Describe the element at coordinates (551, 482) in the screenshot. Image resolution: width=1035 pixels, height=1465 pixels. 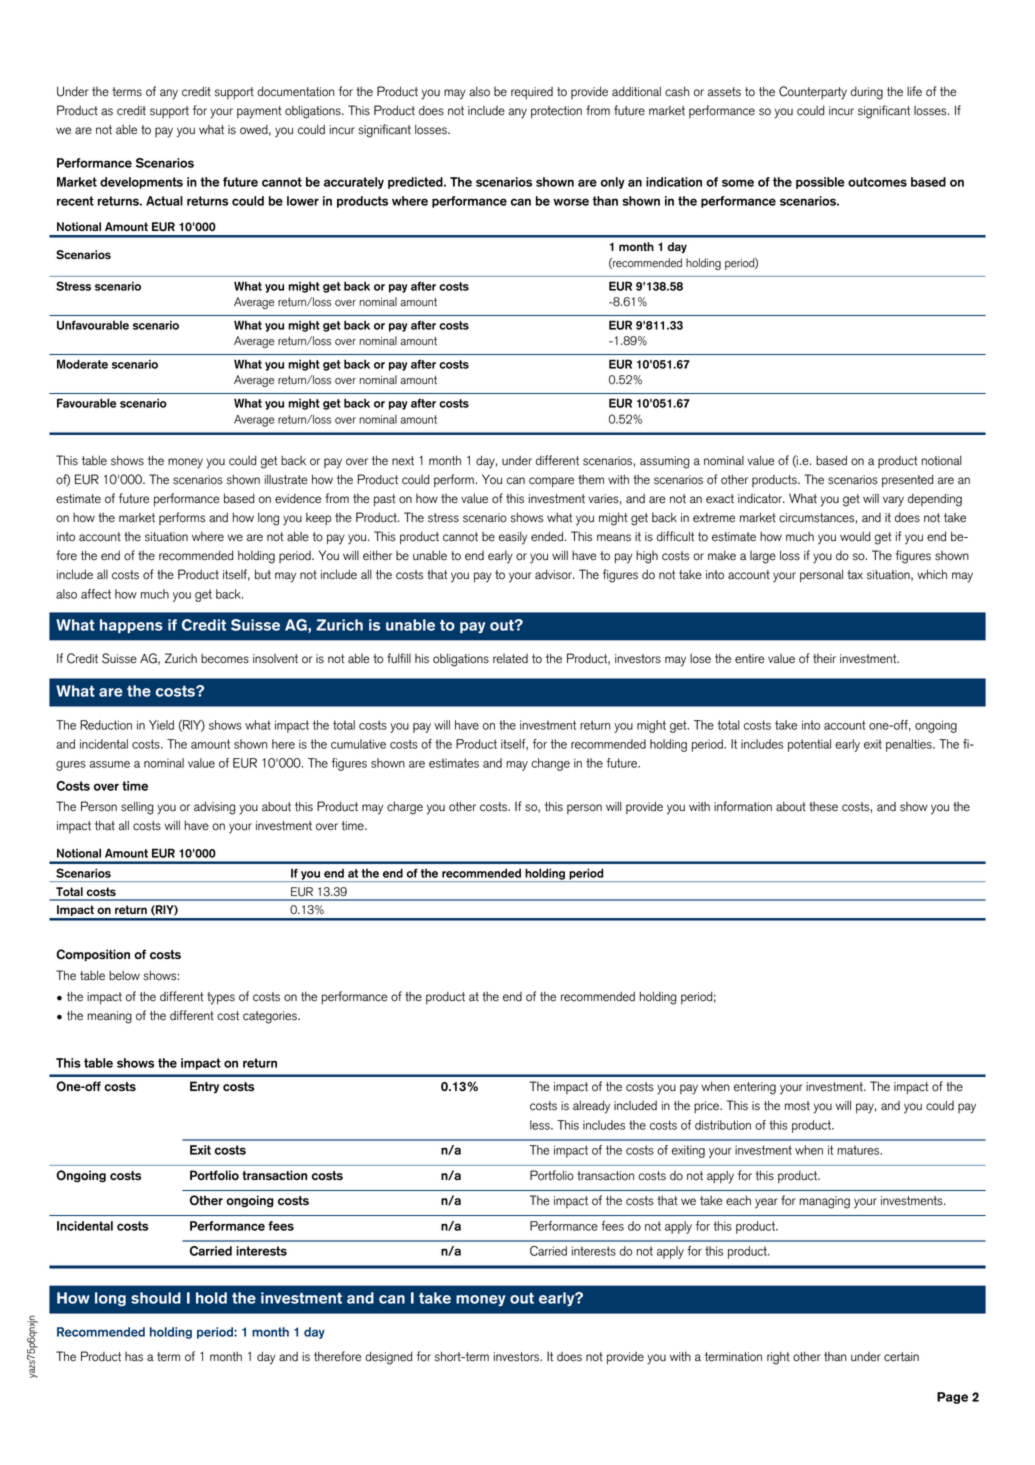
I see `compare` at that location.
